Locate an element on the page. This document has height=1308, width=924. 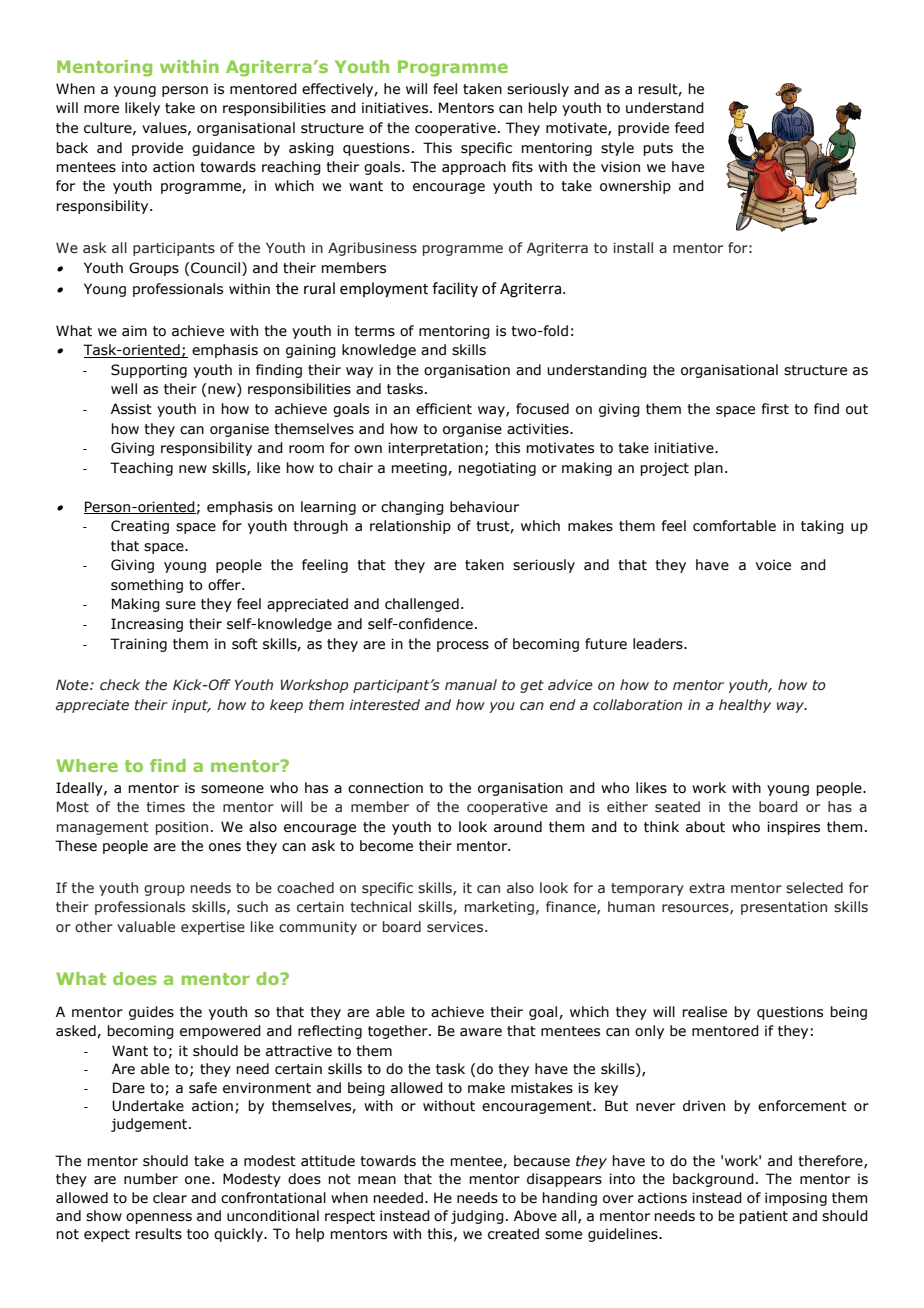
approach is located at coordinates (474, 168).
